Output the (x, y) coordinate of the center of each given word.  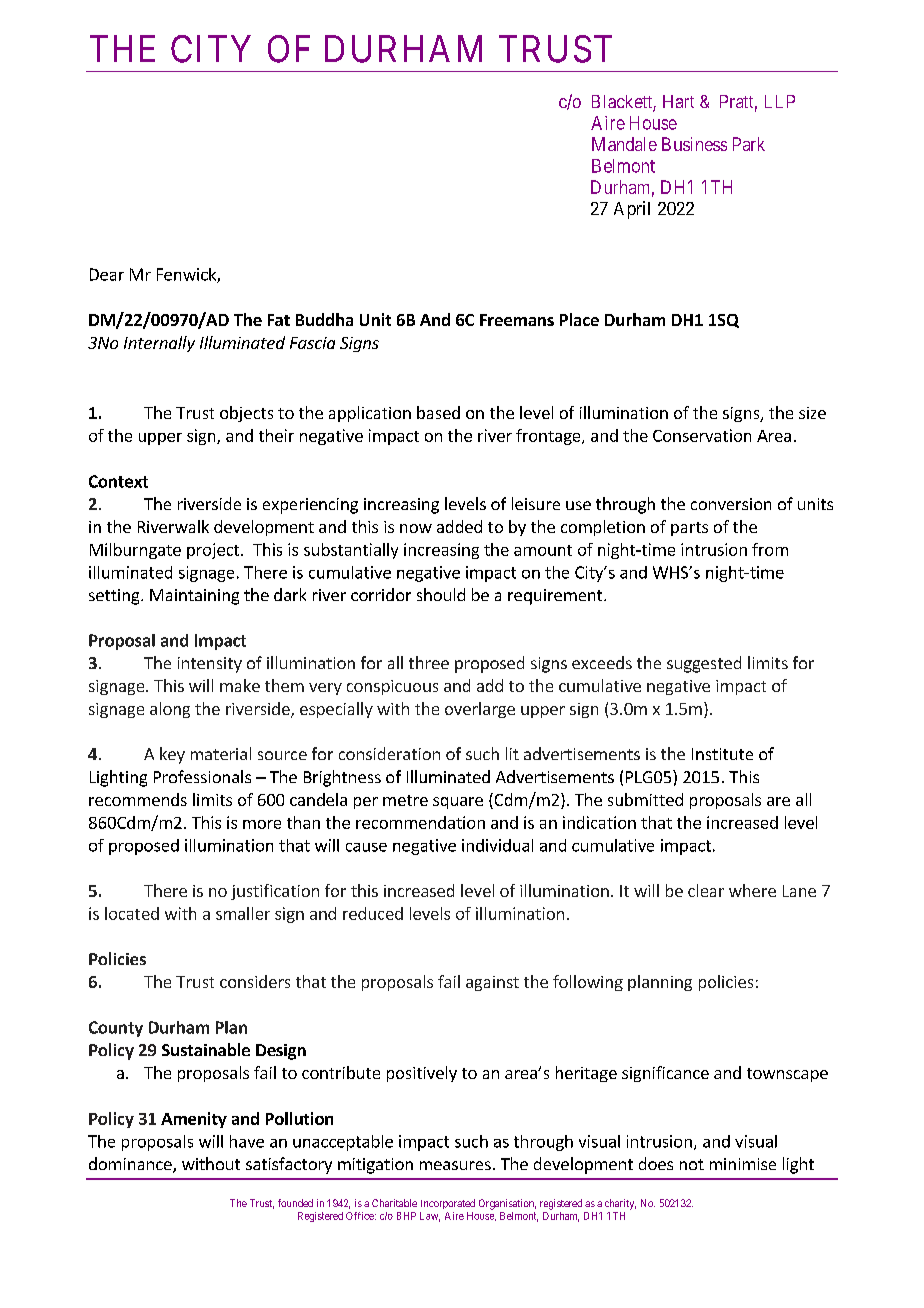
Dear (107, 274)
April (632, 210)
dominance (131, 1165)
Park (749, 144)
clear (706, 890)
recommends (138, 799)
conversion (731, 504)
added (459, 526)
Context (118, 481)
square (458, 803)
